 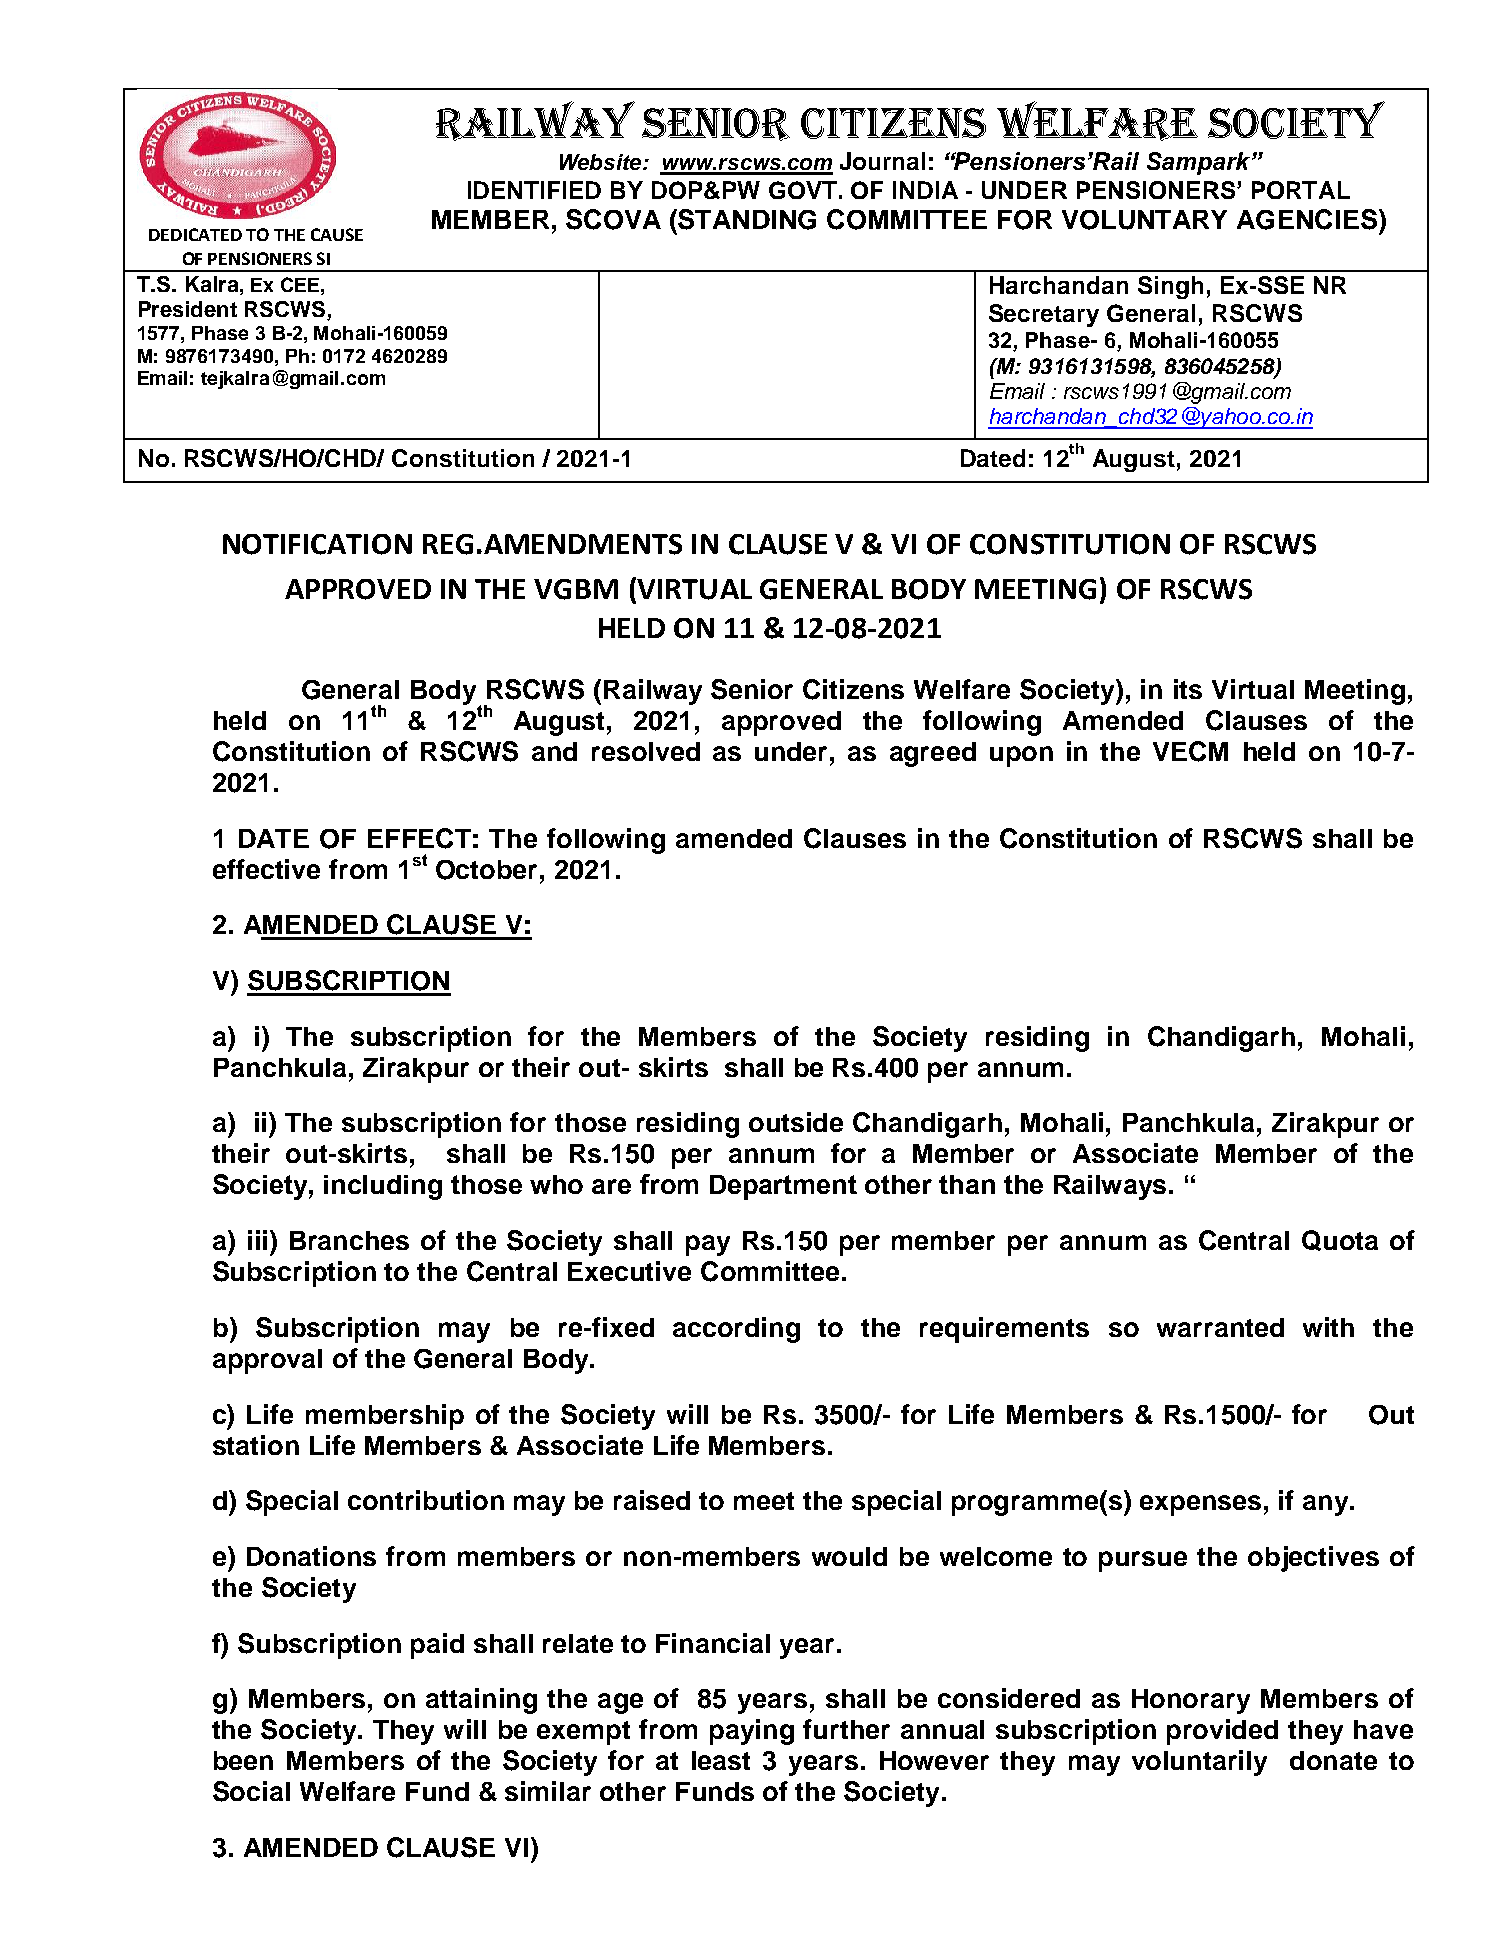 I want to click on its, so click(x=1188, y=689).
